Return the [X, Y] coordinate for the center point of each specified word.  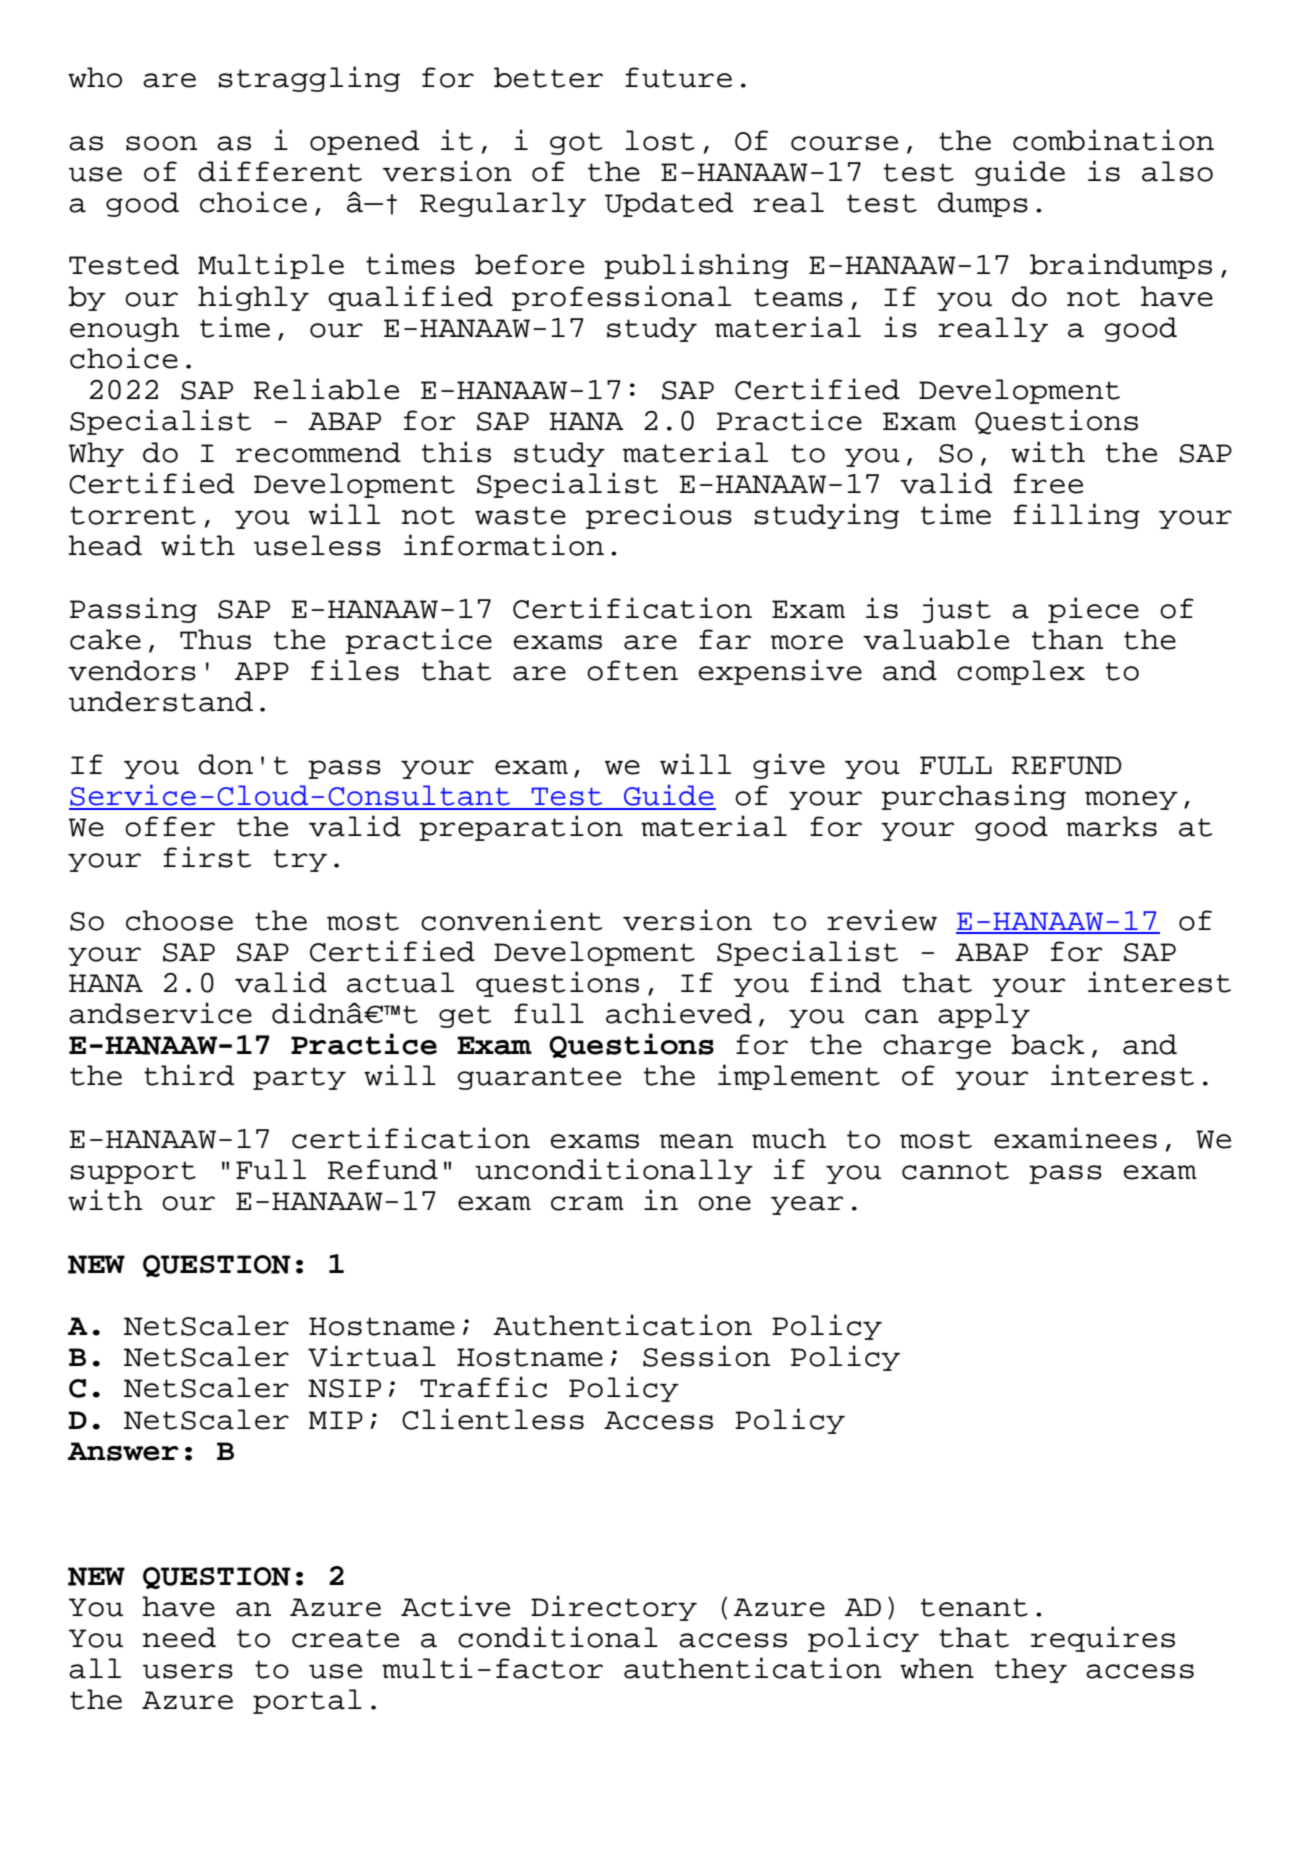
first [207, 857]
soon [161, 143]
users [188, 1671]
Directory [614, 1608]
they [1031, 1670]
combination [1113, 140]
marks [1111, 826]
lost [660, 140]
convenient [511, 920]
